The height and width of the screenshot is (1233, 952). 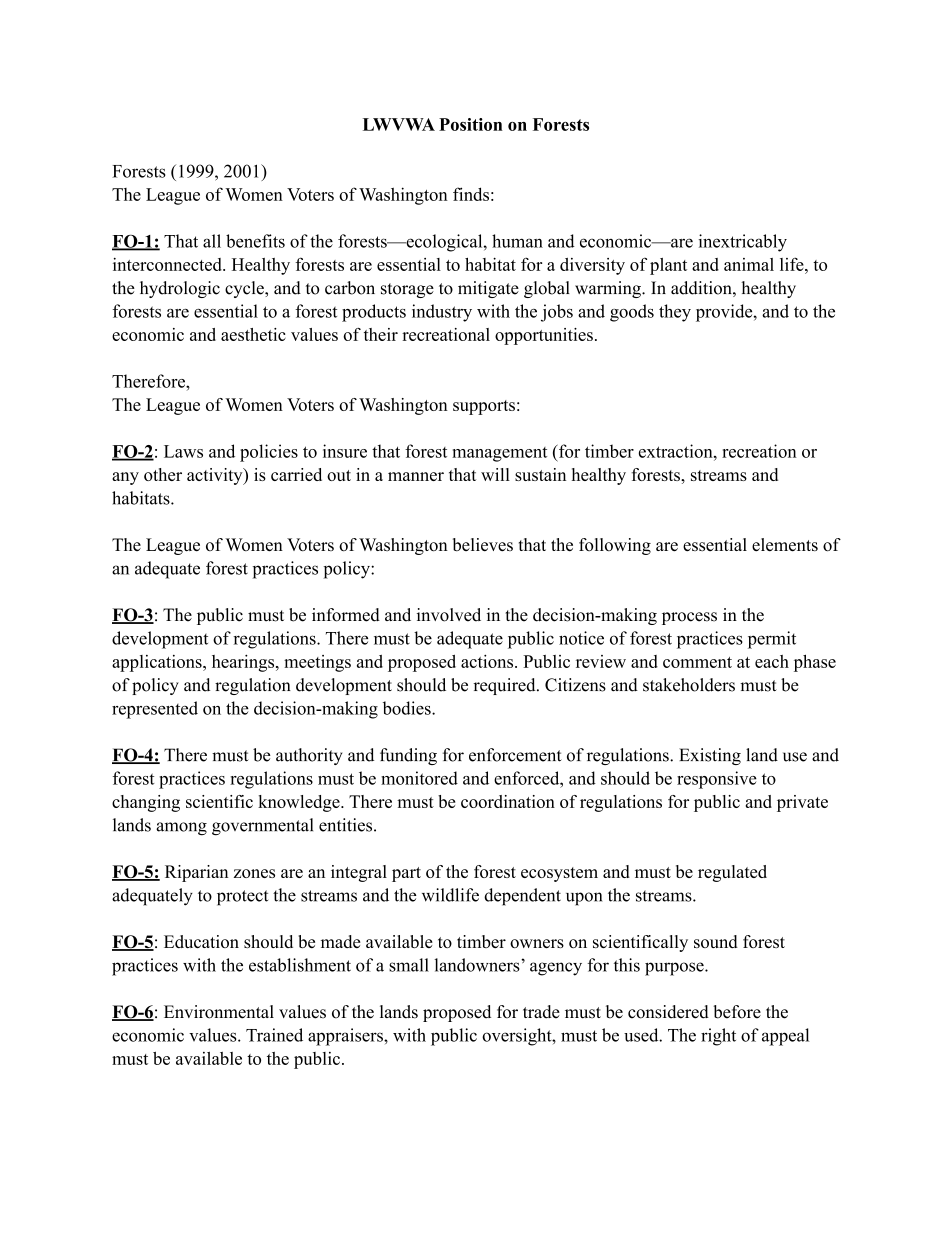 What do you see at coordinates (499, 454) in the screenshot?
I see `management` at bounding box center [499, 454].
